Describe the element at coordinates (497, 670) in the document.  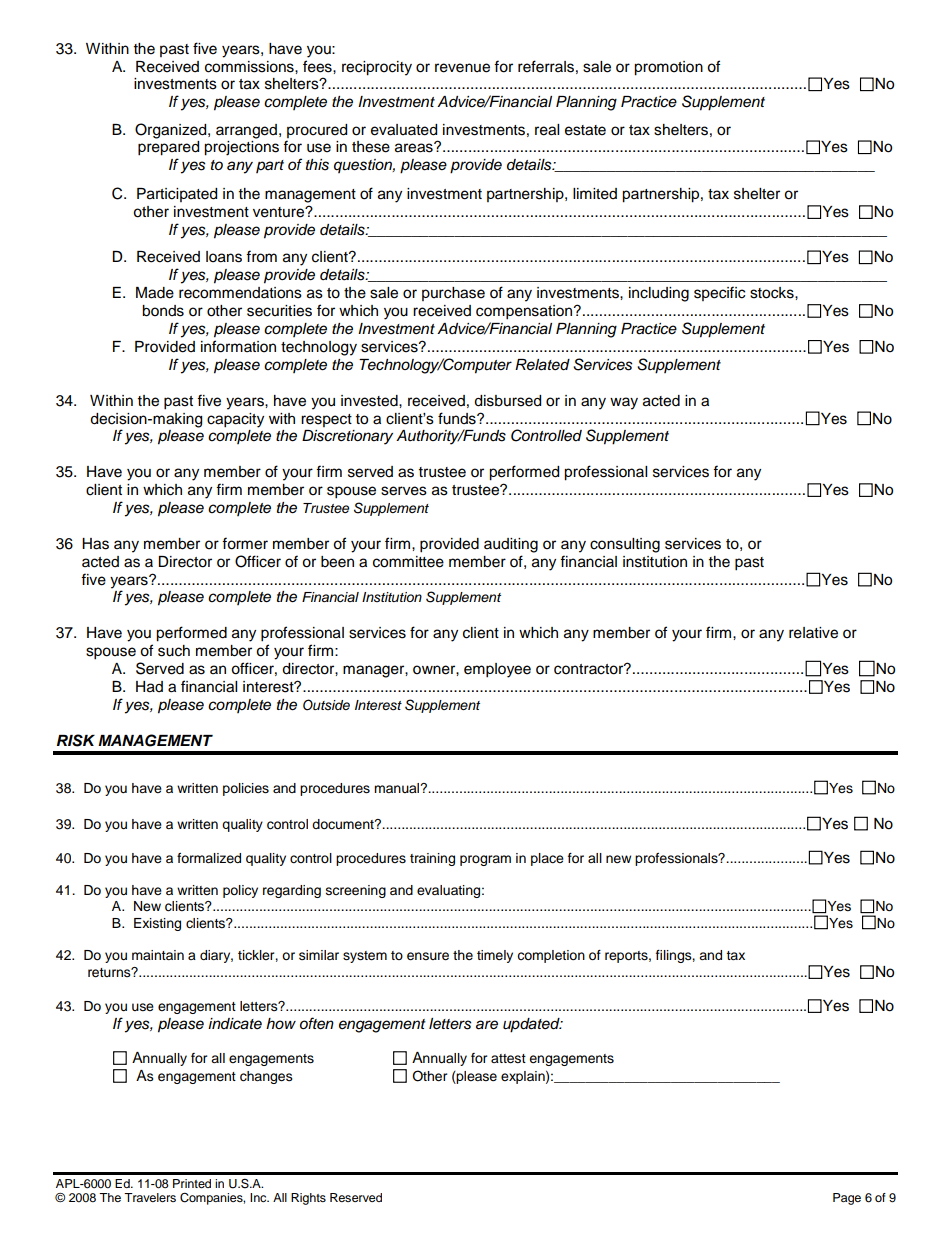
I see `employee` at that location.
